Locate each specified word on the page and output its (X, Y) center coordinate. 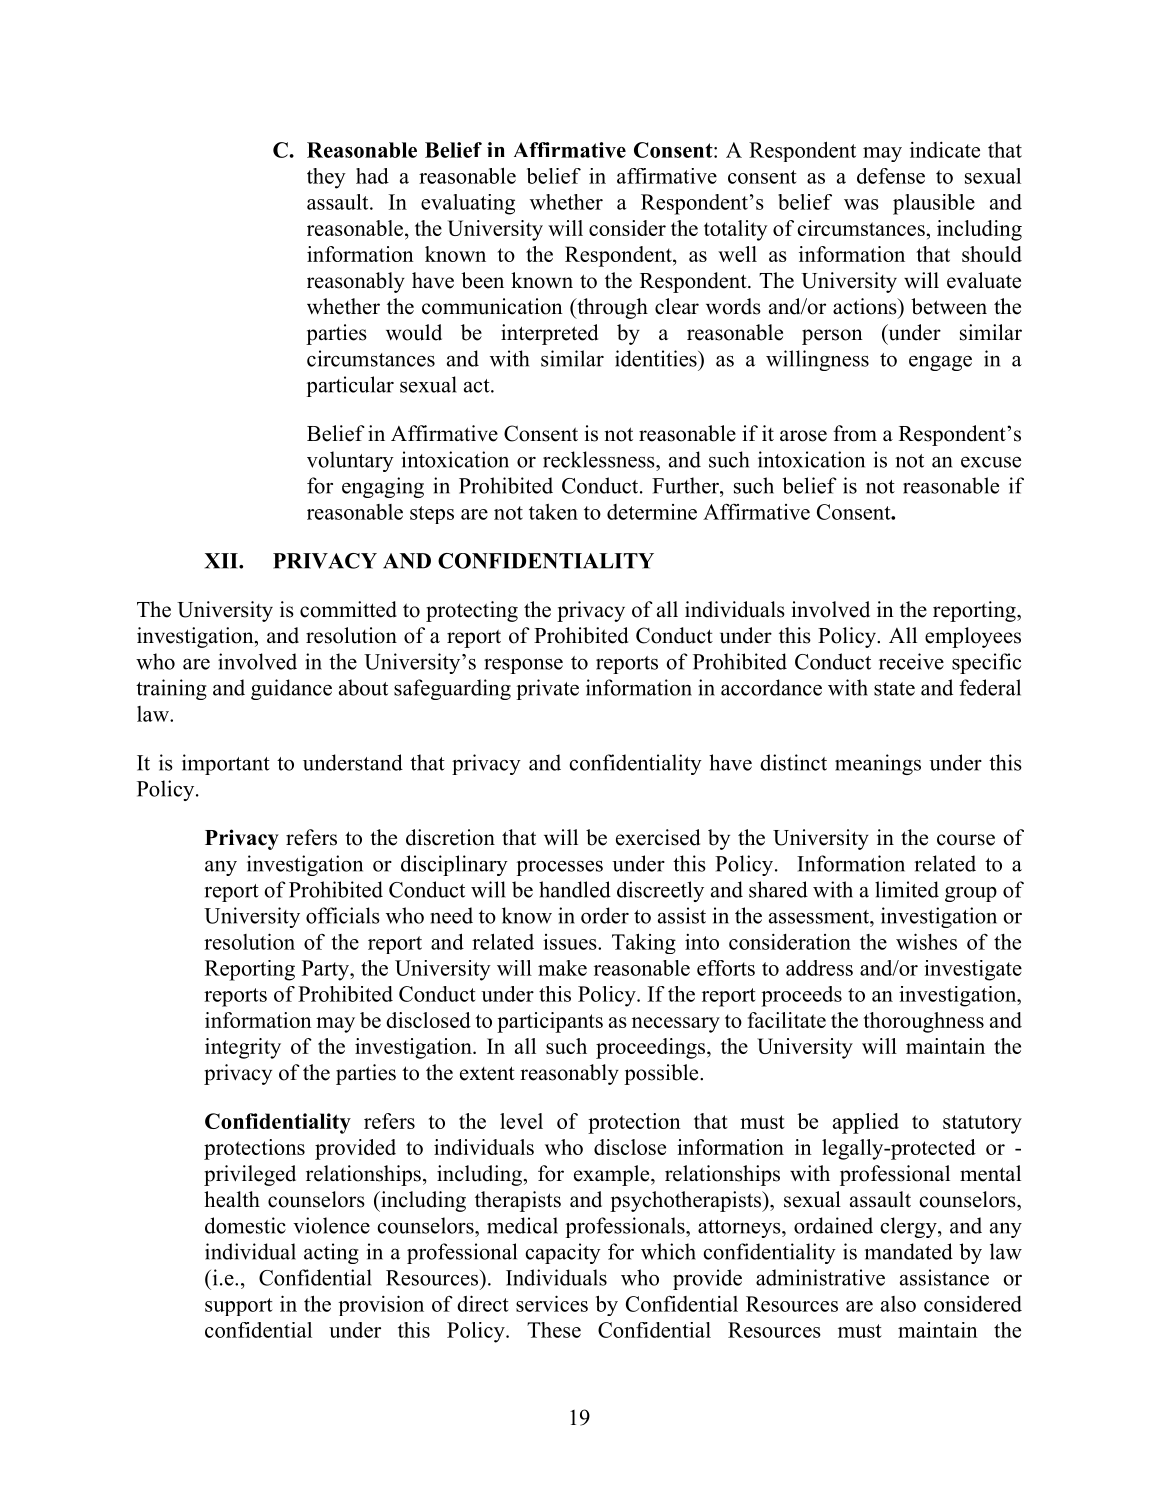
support (239, 1307)
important (226, 764)
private (548, 689)
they (326, 178)
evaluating (468, 204)
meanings (878, 764)
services (552, 1303)
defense (891, 176)
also (898, 1304)
